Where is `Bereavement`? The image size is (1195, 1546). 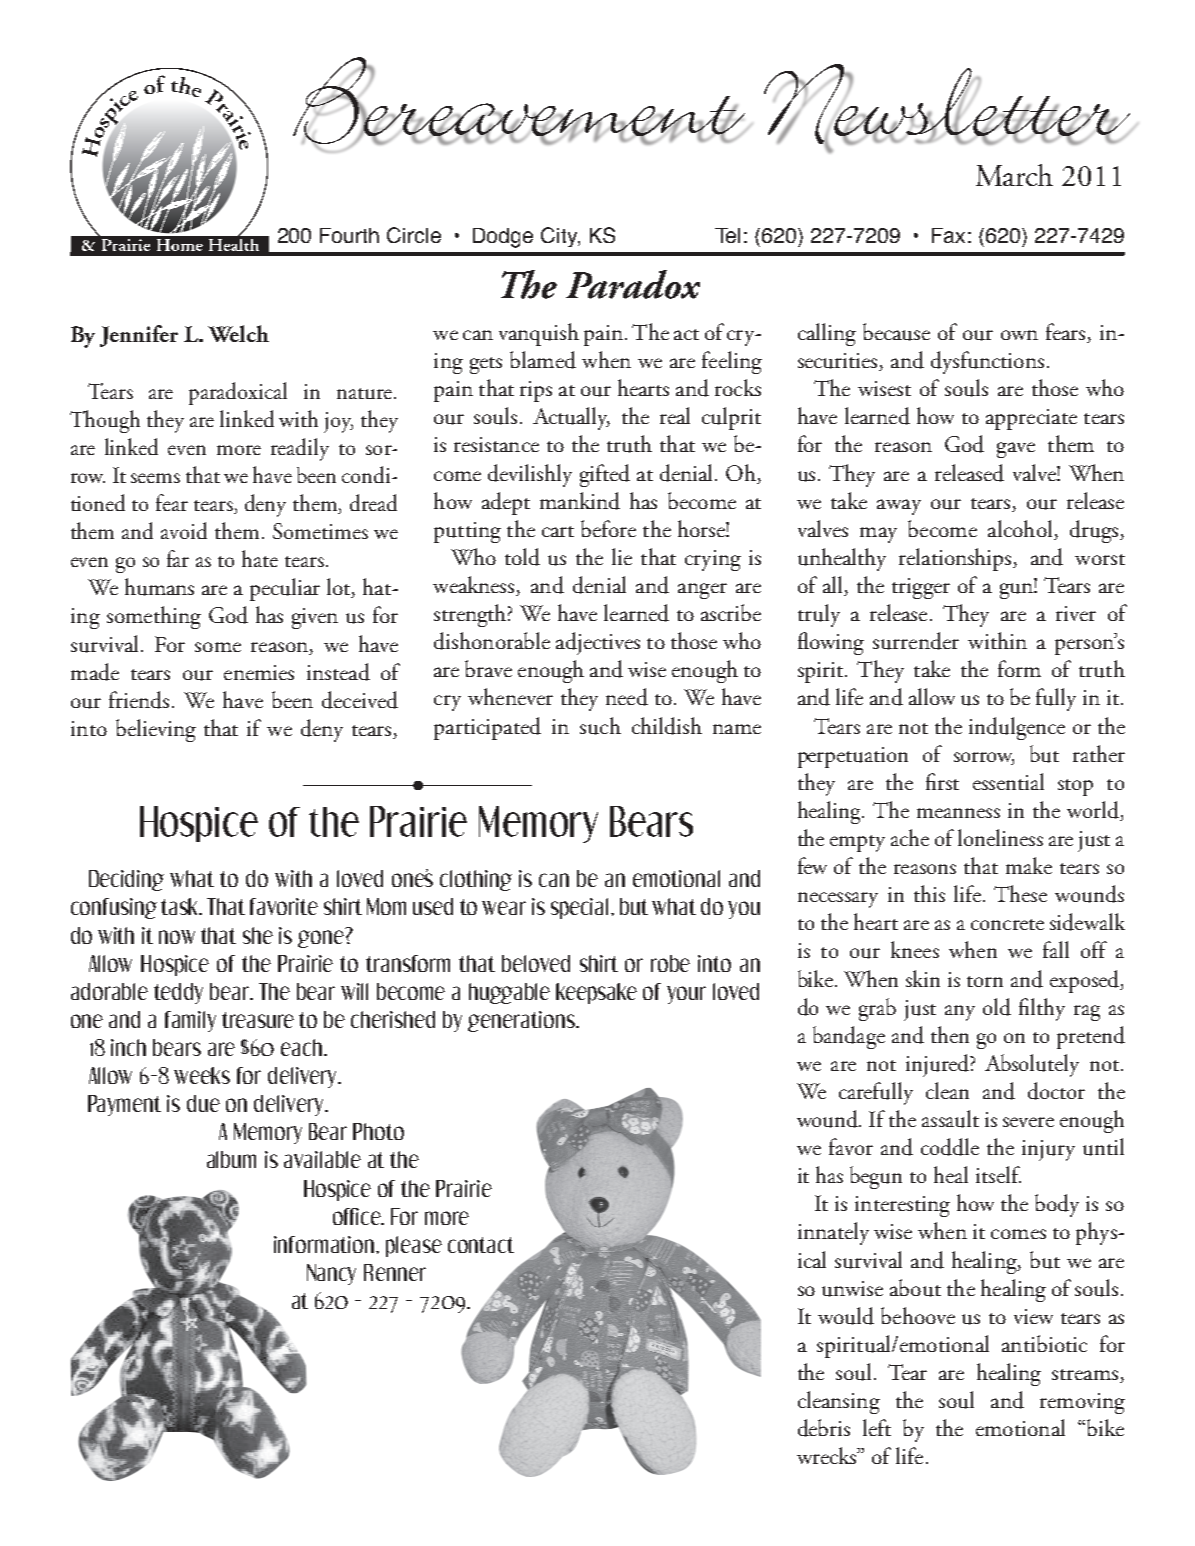
Bereavement is located at coordinates (519, 101).
